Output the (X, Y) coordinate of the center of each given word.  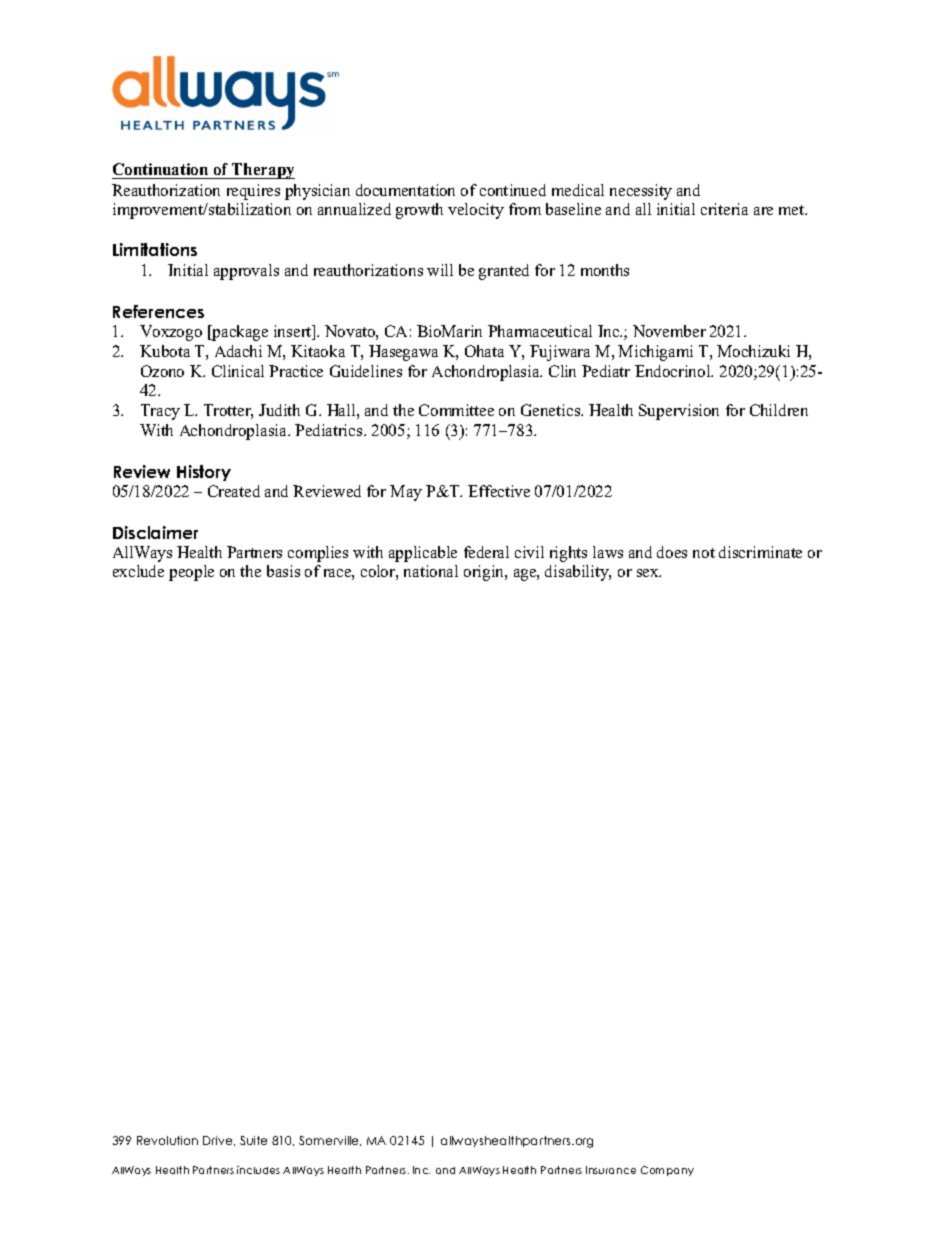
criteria (724, 209)
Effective (499, 491)
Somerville (330, 1141)
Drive (219, 1141)
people (191, 573)
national (431, 571)
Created (234, 491)
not (704, 553)
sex (649, 573)
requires (253, 192)
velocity (476, 211)
